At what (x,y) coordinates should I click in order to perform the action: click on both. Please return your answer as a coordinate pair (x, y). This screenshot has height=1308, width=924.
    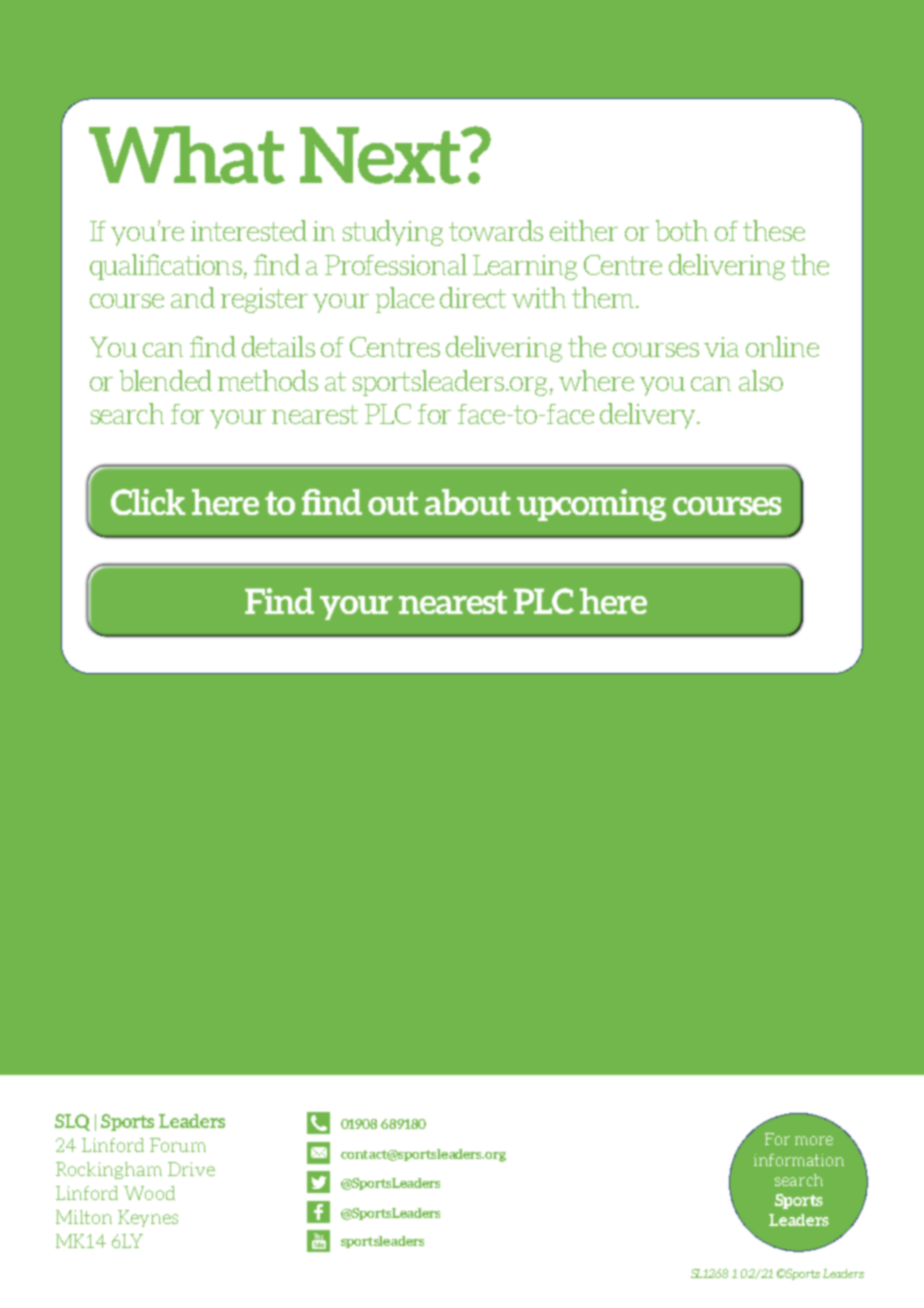
    Looking at the image, I should click on (682, 230).
